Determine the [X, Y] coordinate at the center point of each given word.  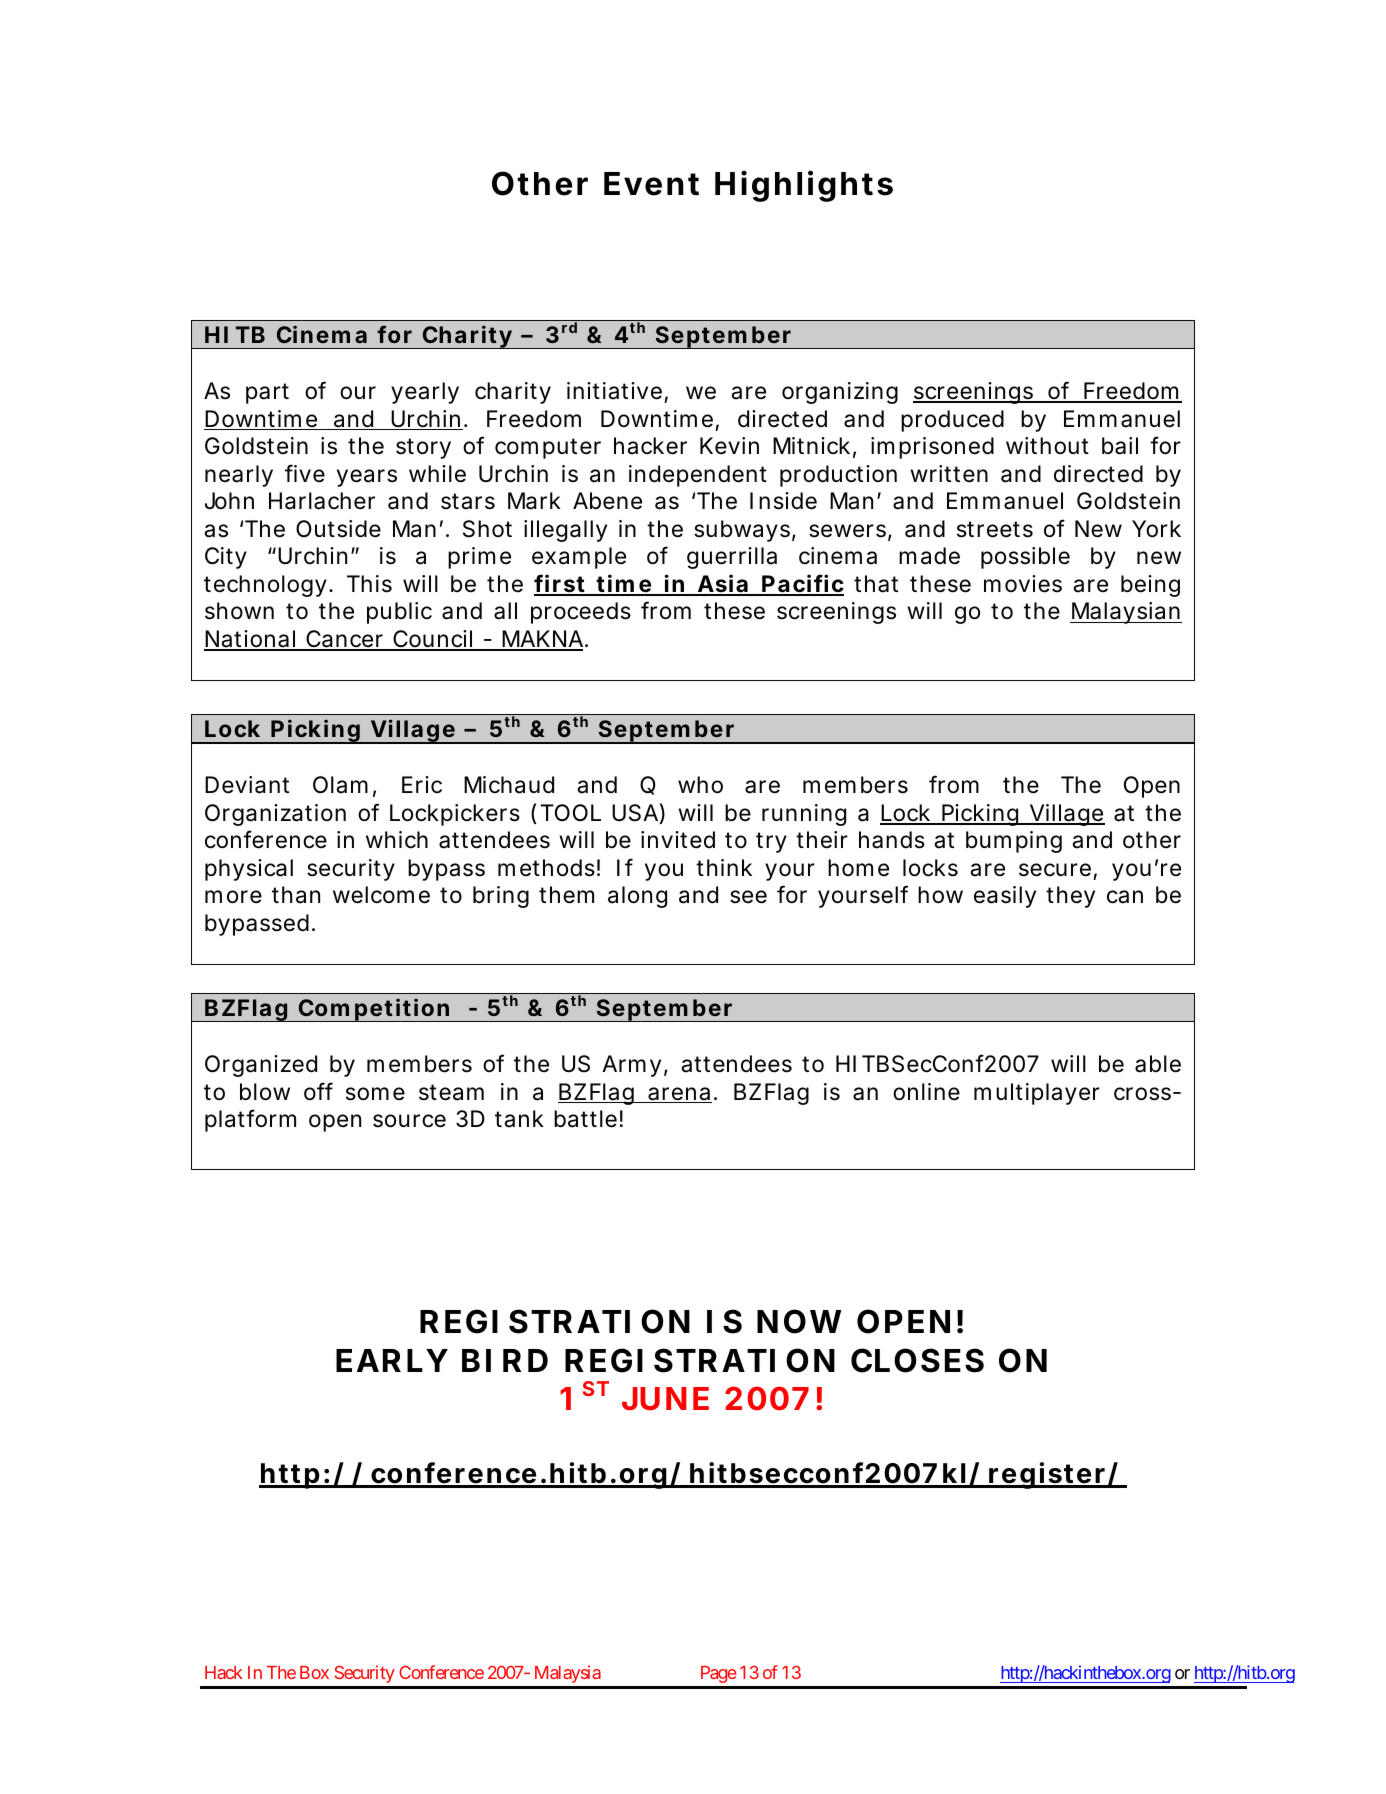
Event [651, 184]
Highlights [804, 186]
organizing [840, 393]
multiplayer [1037, 1094]
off [318, 1091]
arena [679, 1095]
